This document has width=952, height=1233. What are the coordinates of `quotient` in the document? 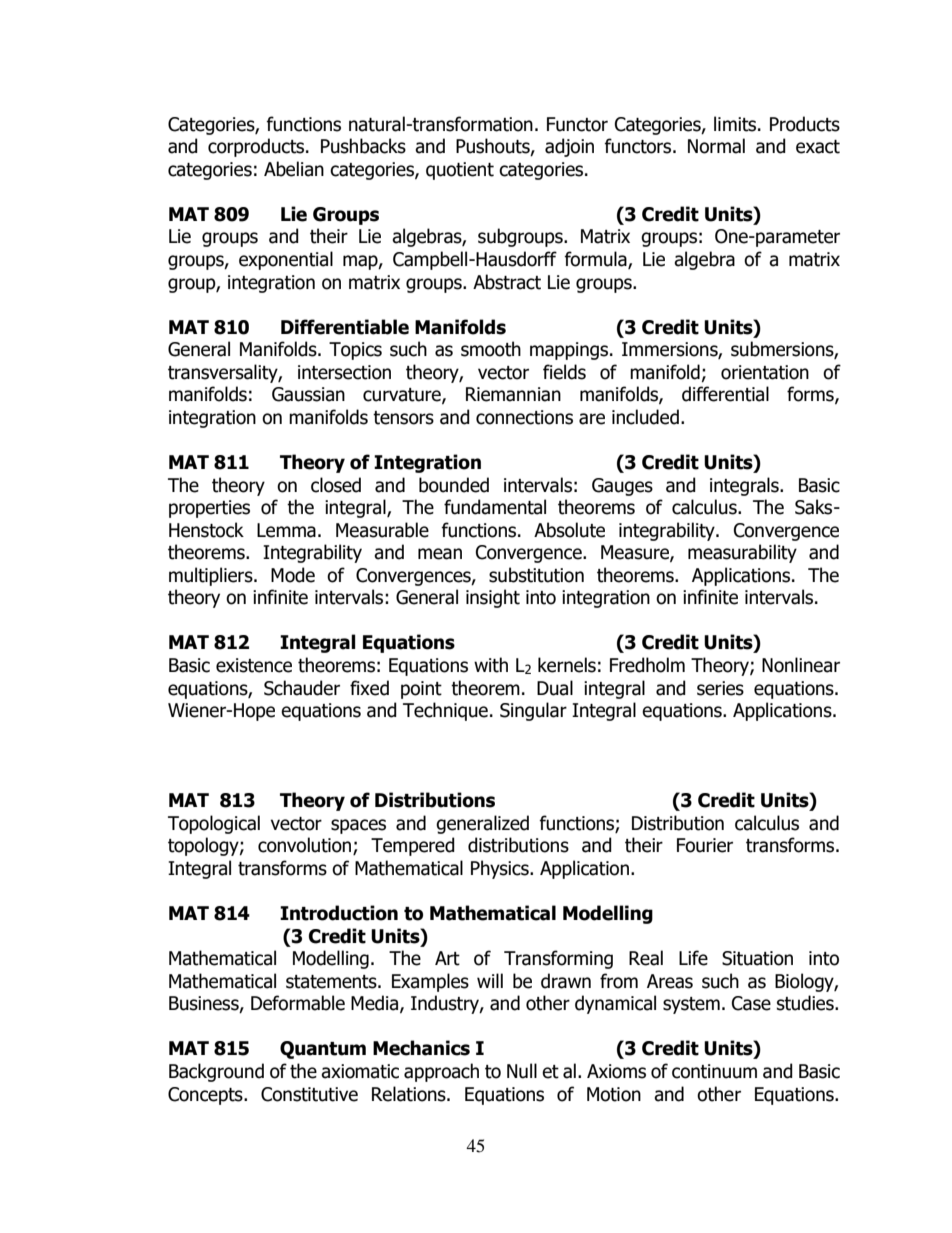 It's located at (460, 171).
